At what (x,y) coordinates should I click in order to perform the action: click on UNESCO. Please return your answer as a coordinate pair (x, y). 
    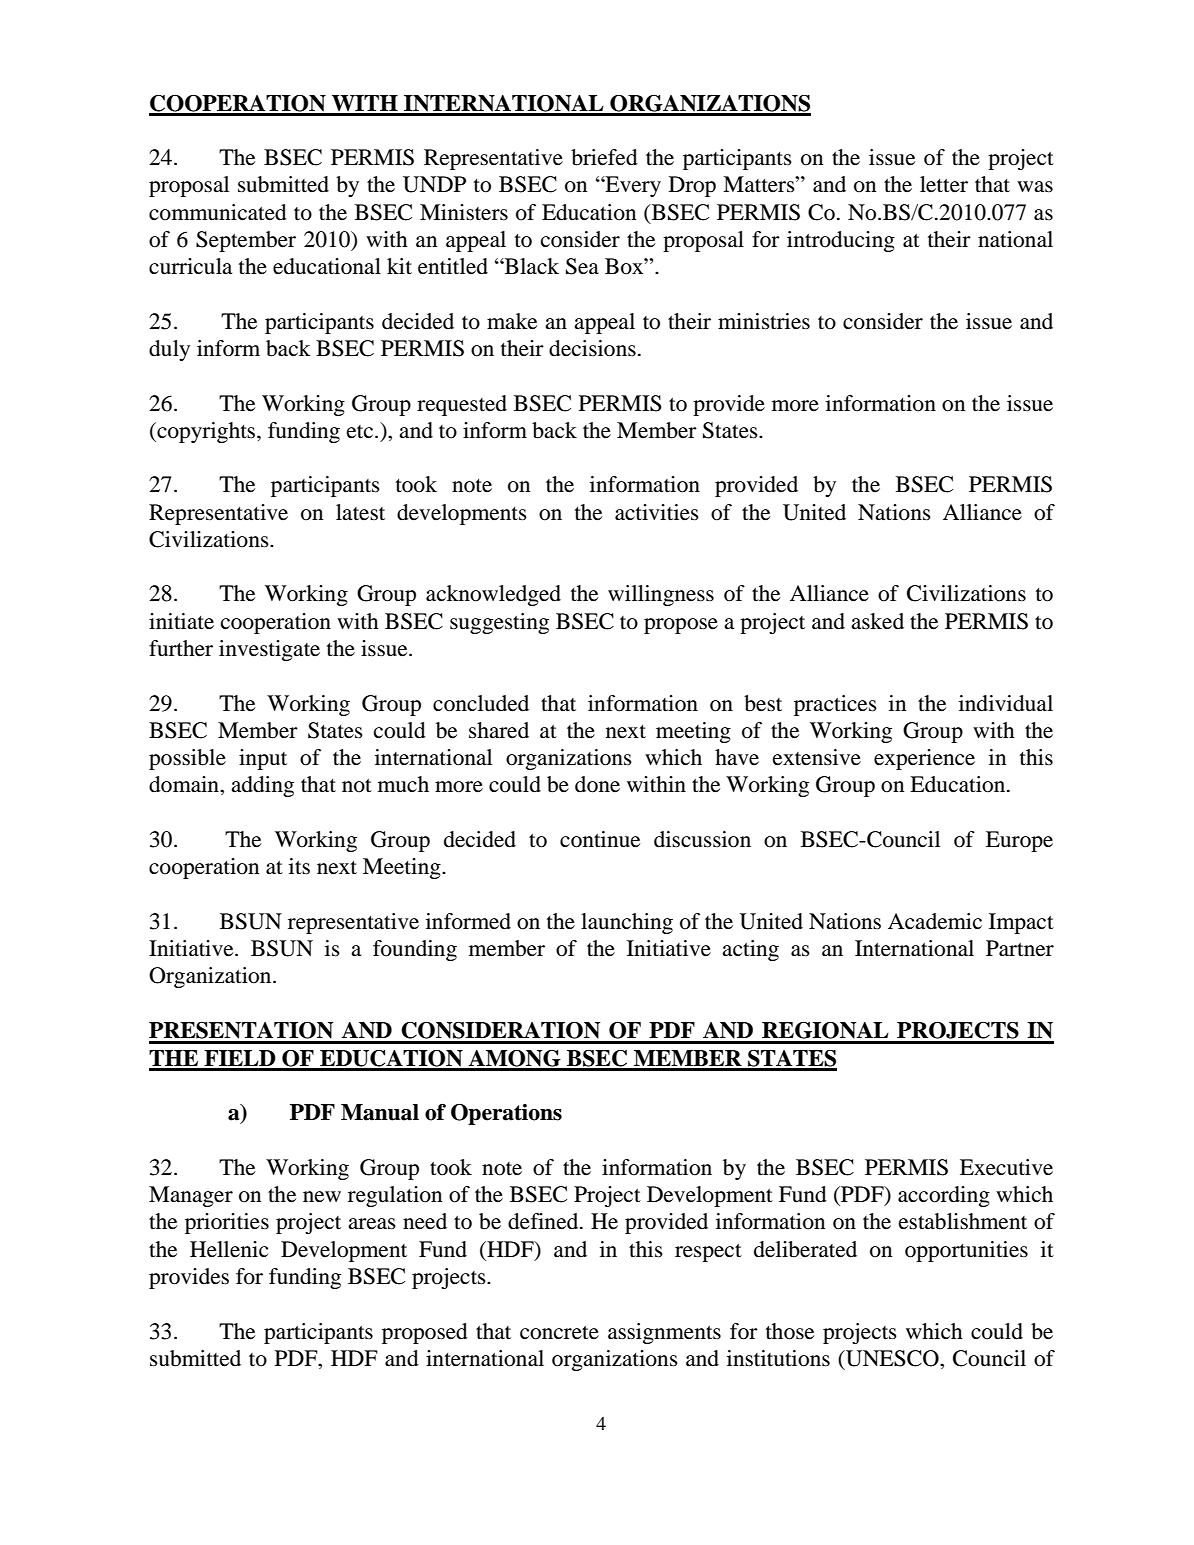
    Looking at the image, I should click on (892, 1358).
